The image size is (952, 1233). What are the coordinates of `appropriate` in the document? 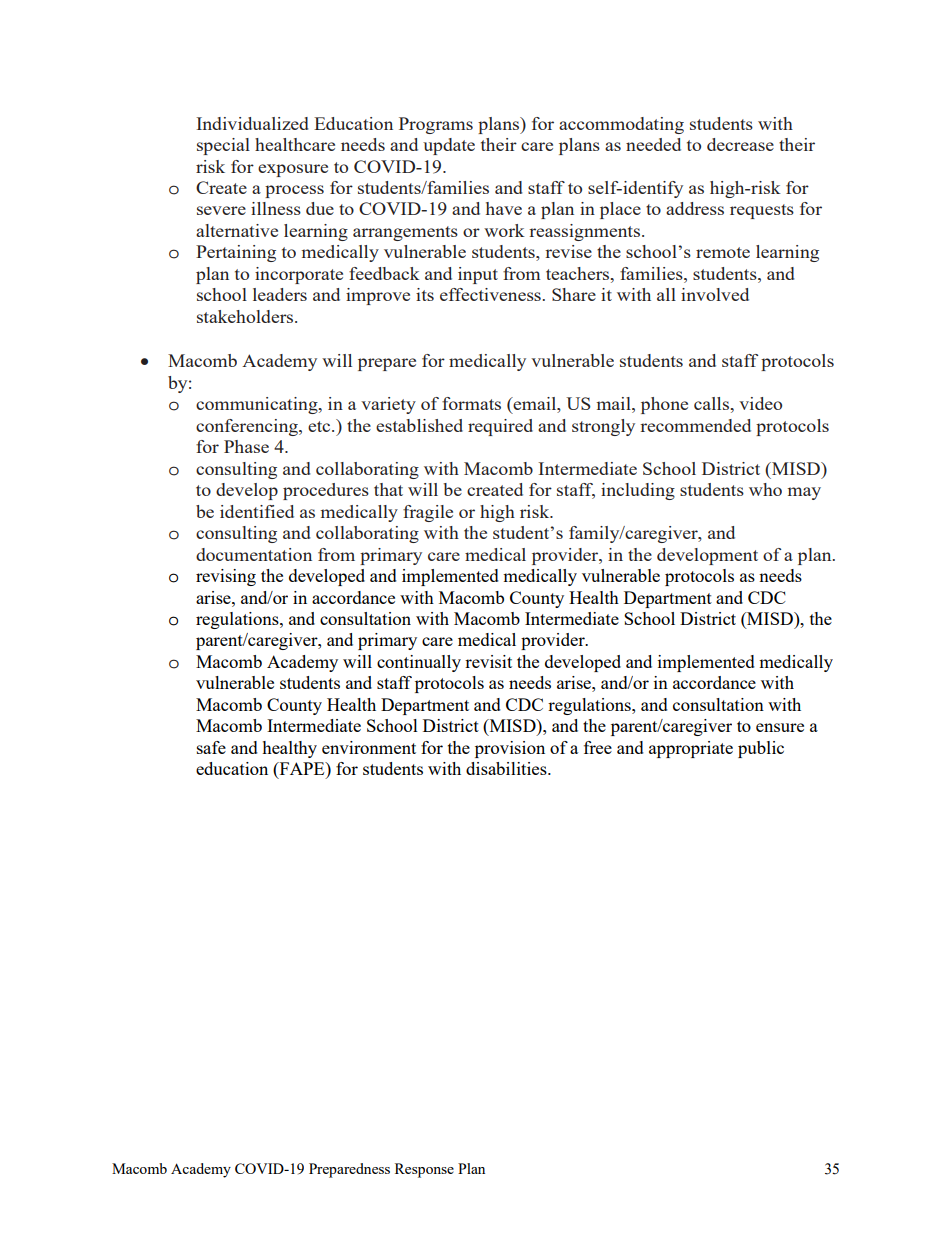 It's located at (691, 749).
